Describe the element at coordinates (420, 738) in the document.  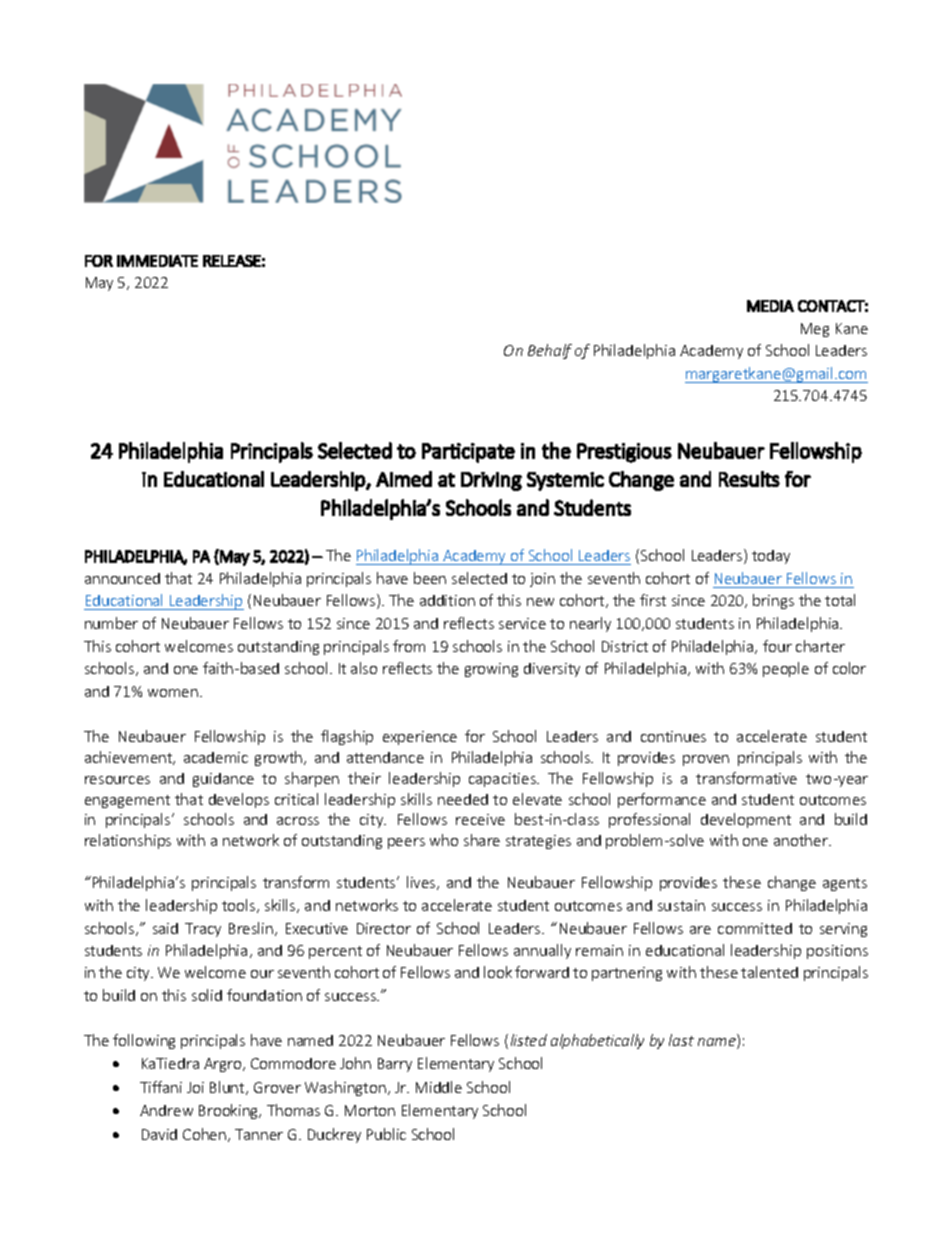
I see `experience` at that location.
